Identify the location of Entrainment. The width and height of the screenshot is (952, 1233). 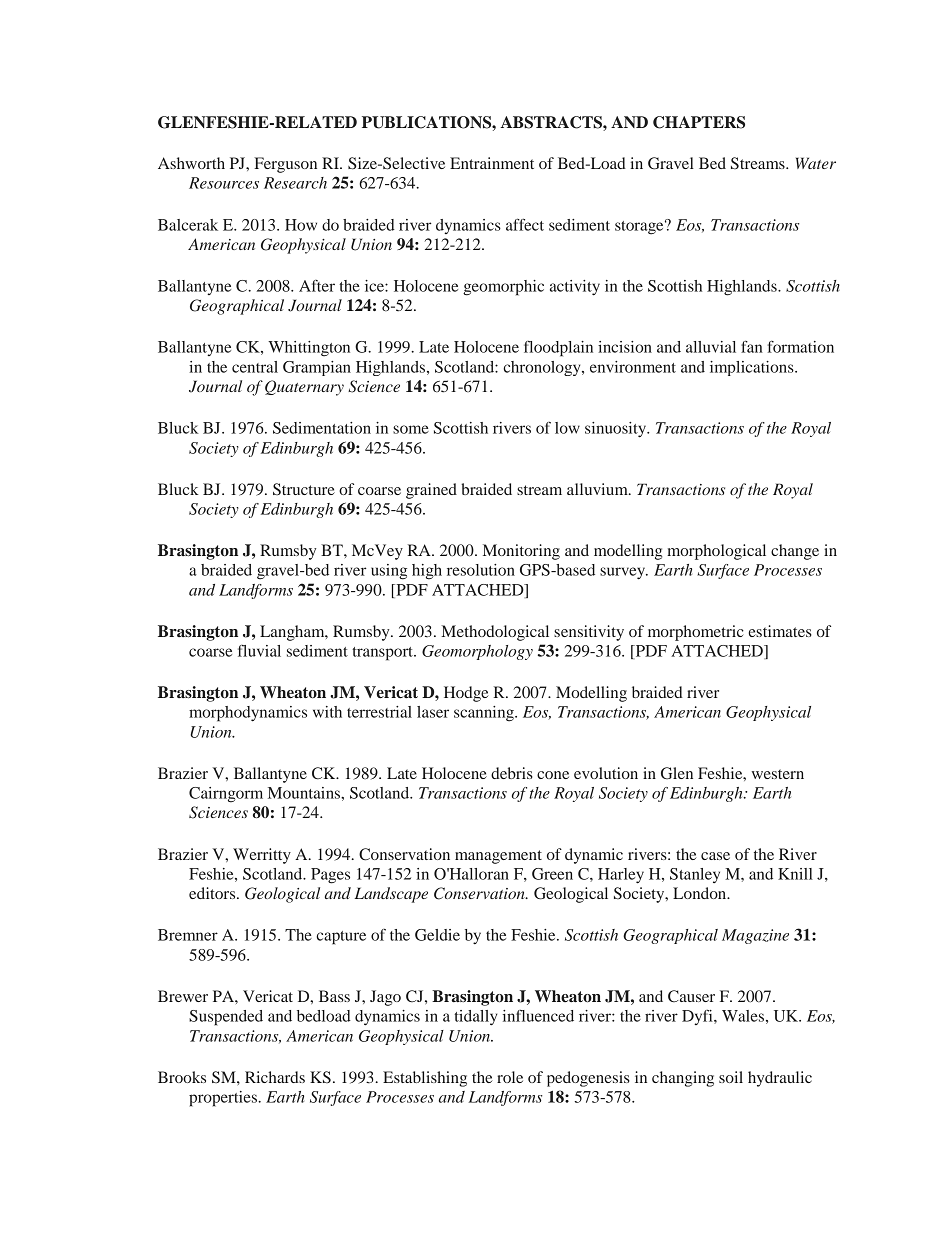
(492, 163).
